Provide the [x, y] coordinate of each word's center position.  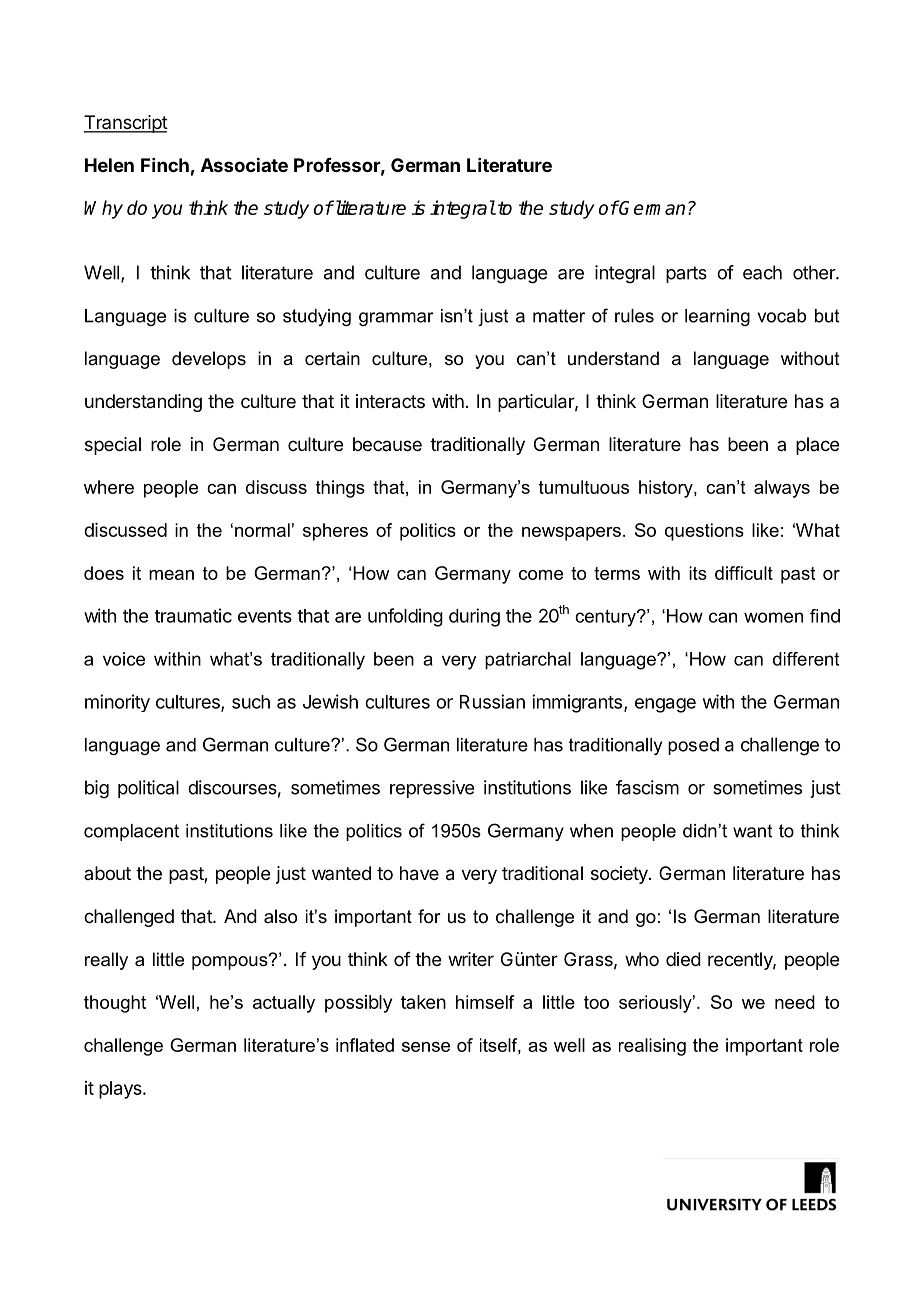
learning [717, 317]
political [148, 789]
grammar [396, 319]
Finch [165, 165]
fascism [647, 787]
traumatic [193, 615]
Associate [244, 164]
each [762, 272]
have [419, 873]
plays [121, 1090]
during [474, 617]
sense [426, 1047]
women [773, 617]
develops [209, 360]
